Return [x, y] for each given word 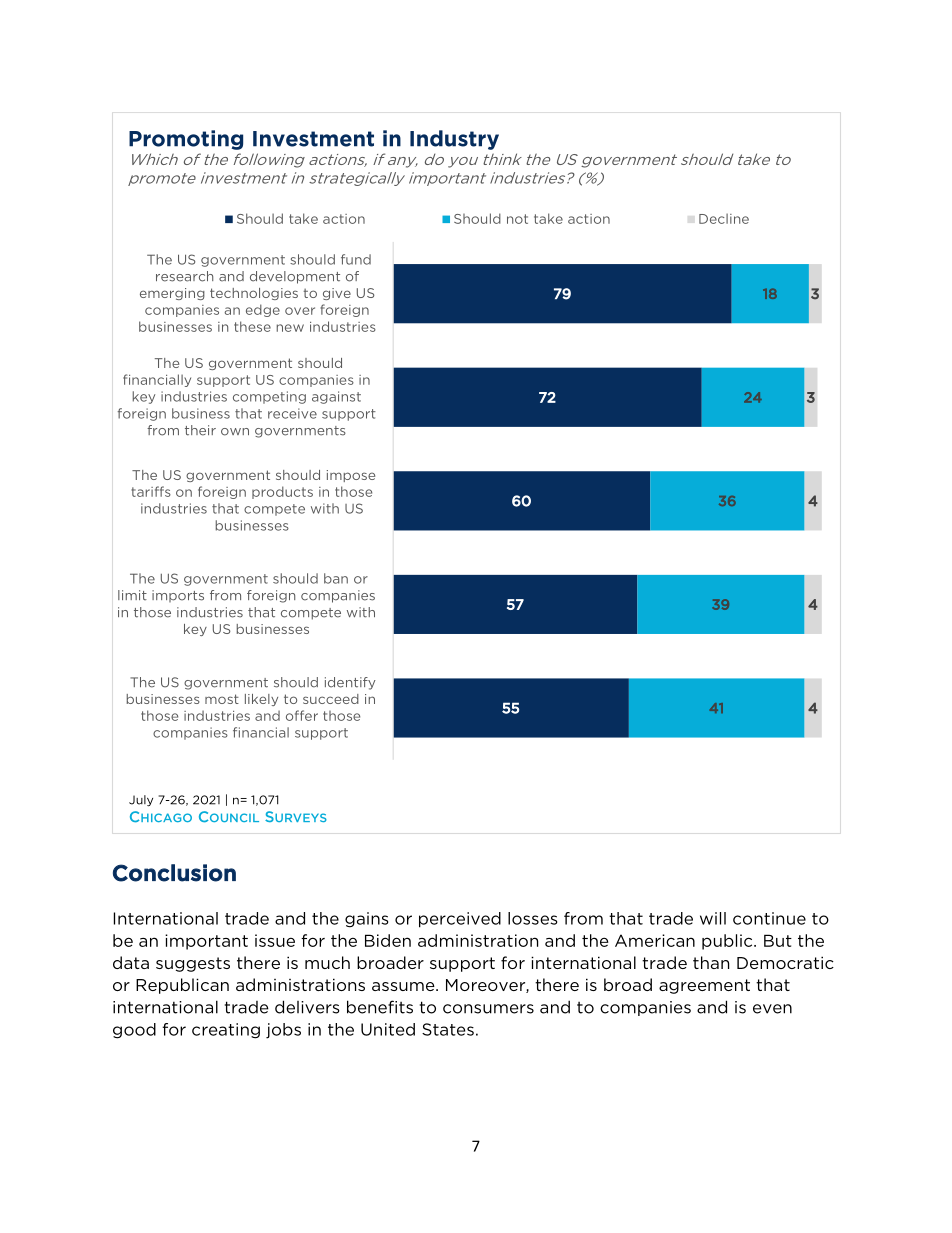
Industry [454, 140]
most [222, 699]
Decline [724, 218]
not [517, 219]
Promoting [186, 140]
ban [336, 578]
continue [769, 918]
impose [351, 476]
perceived [460, 920]
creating [226, 1031]
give [337, 294]
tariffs [151, 491]
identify [350, 683]
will [713, 918]
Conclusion [174, 873]
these [252, 326]
